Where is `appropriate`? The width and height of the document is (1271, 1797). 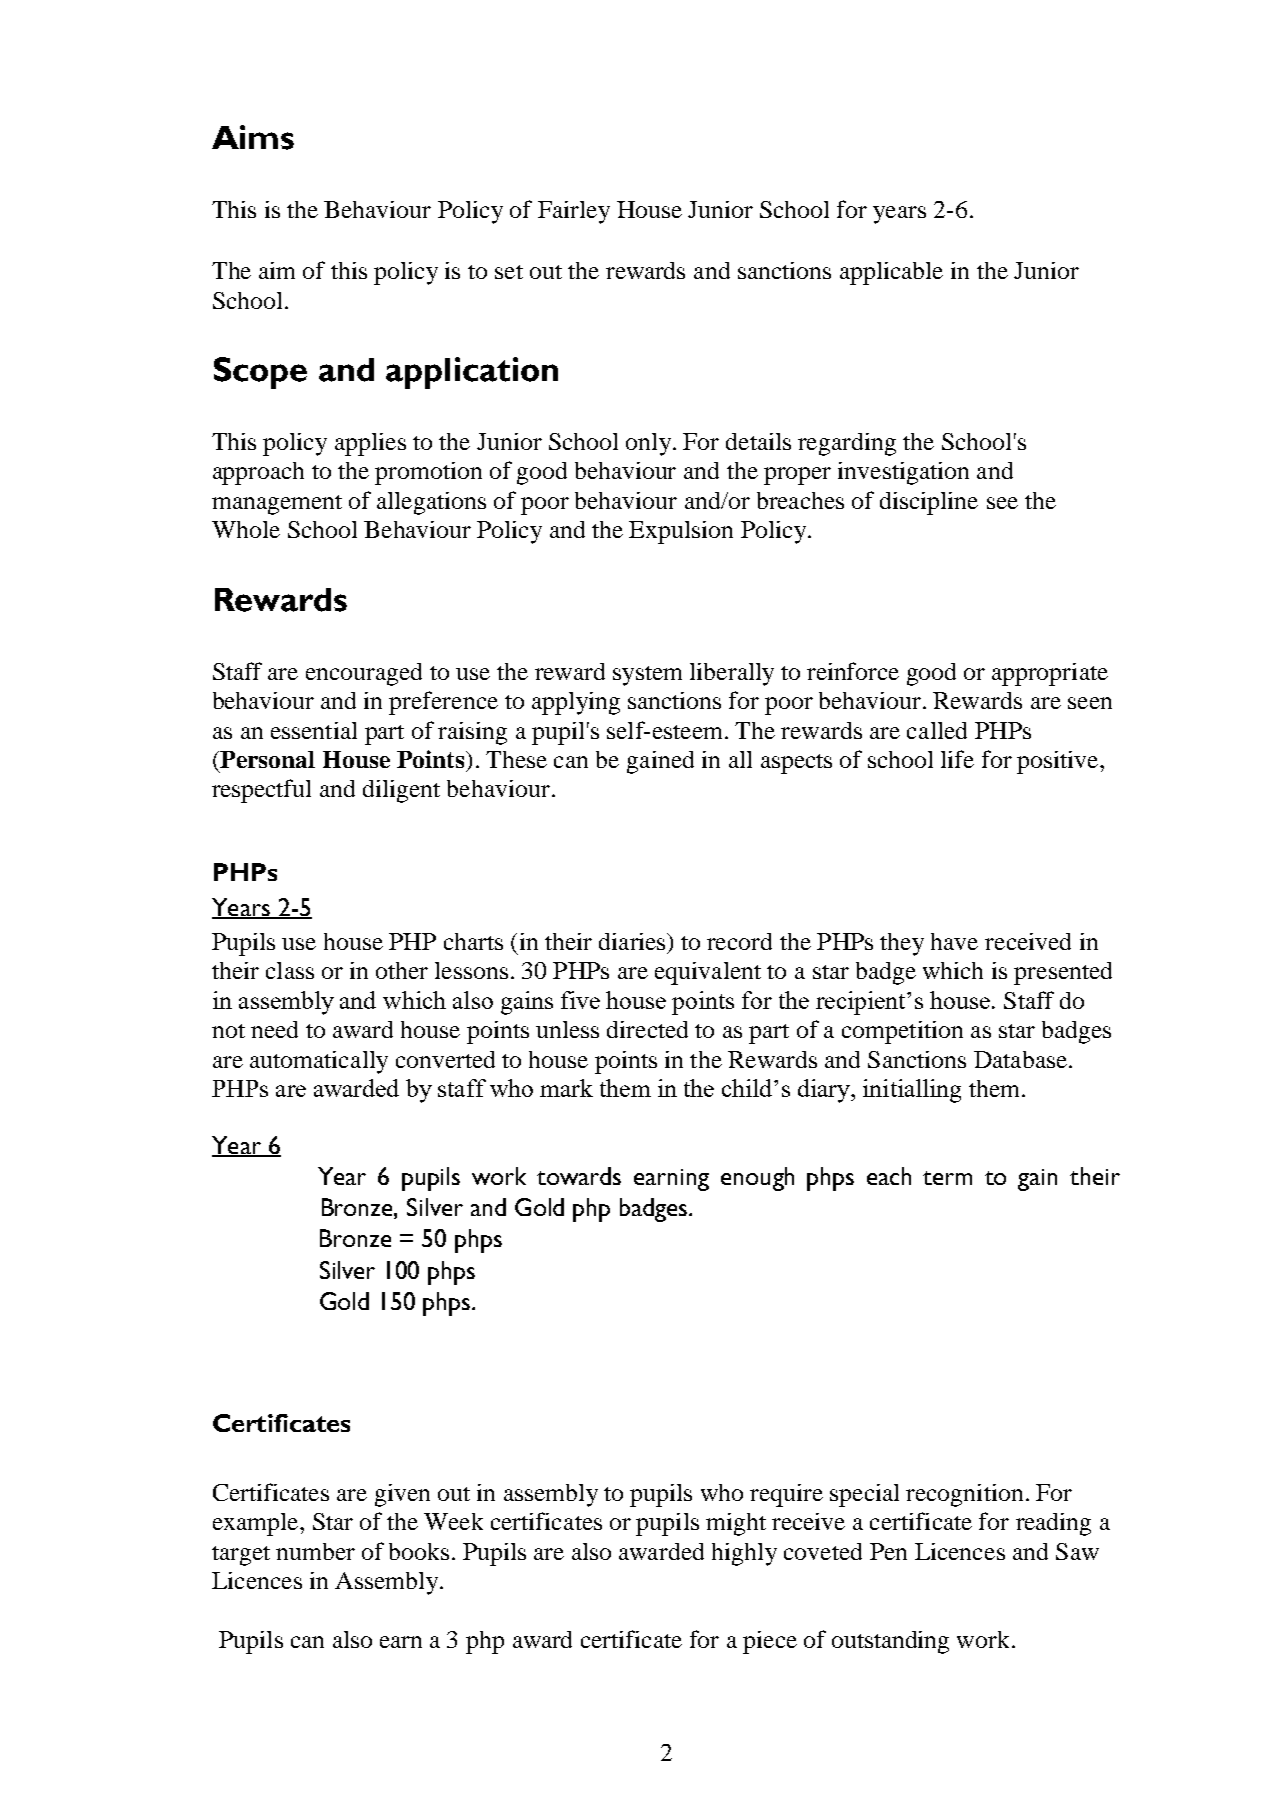
appropriate is located at coordinates (1050, 674).
